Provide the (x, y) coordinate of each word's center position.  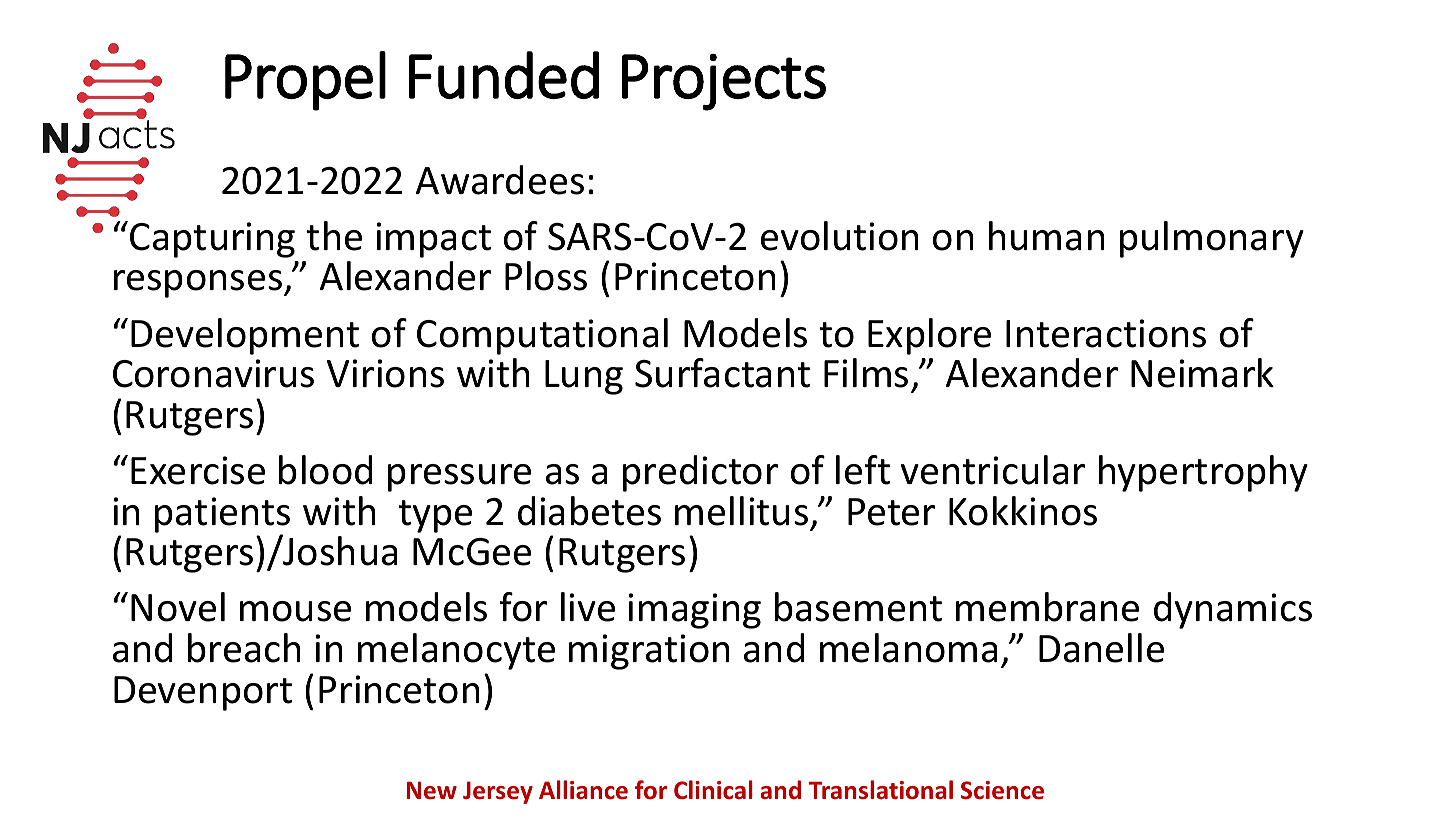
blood (325, 470)
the (334, 236)
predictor (700, 473)
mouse (295, 611)
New (432, 790)
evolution (840, 236)
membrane (1047, 607)
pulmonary (1212, 239)
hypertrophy (1203, 473)
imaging (694, 611)
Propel (305, 81)
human (1047, 236)
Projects (724, 82)
